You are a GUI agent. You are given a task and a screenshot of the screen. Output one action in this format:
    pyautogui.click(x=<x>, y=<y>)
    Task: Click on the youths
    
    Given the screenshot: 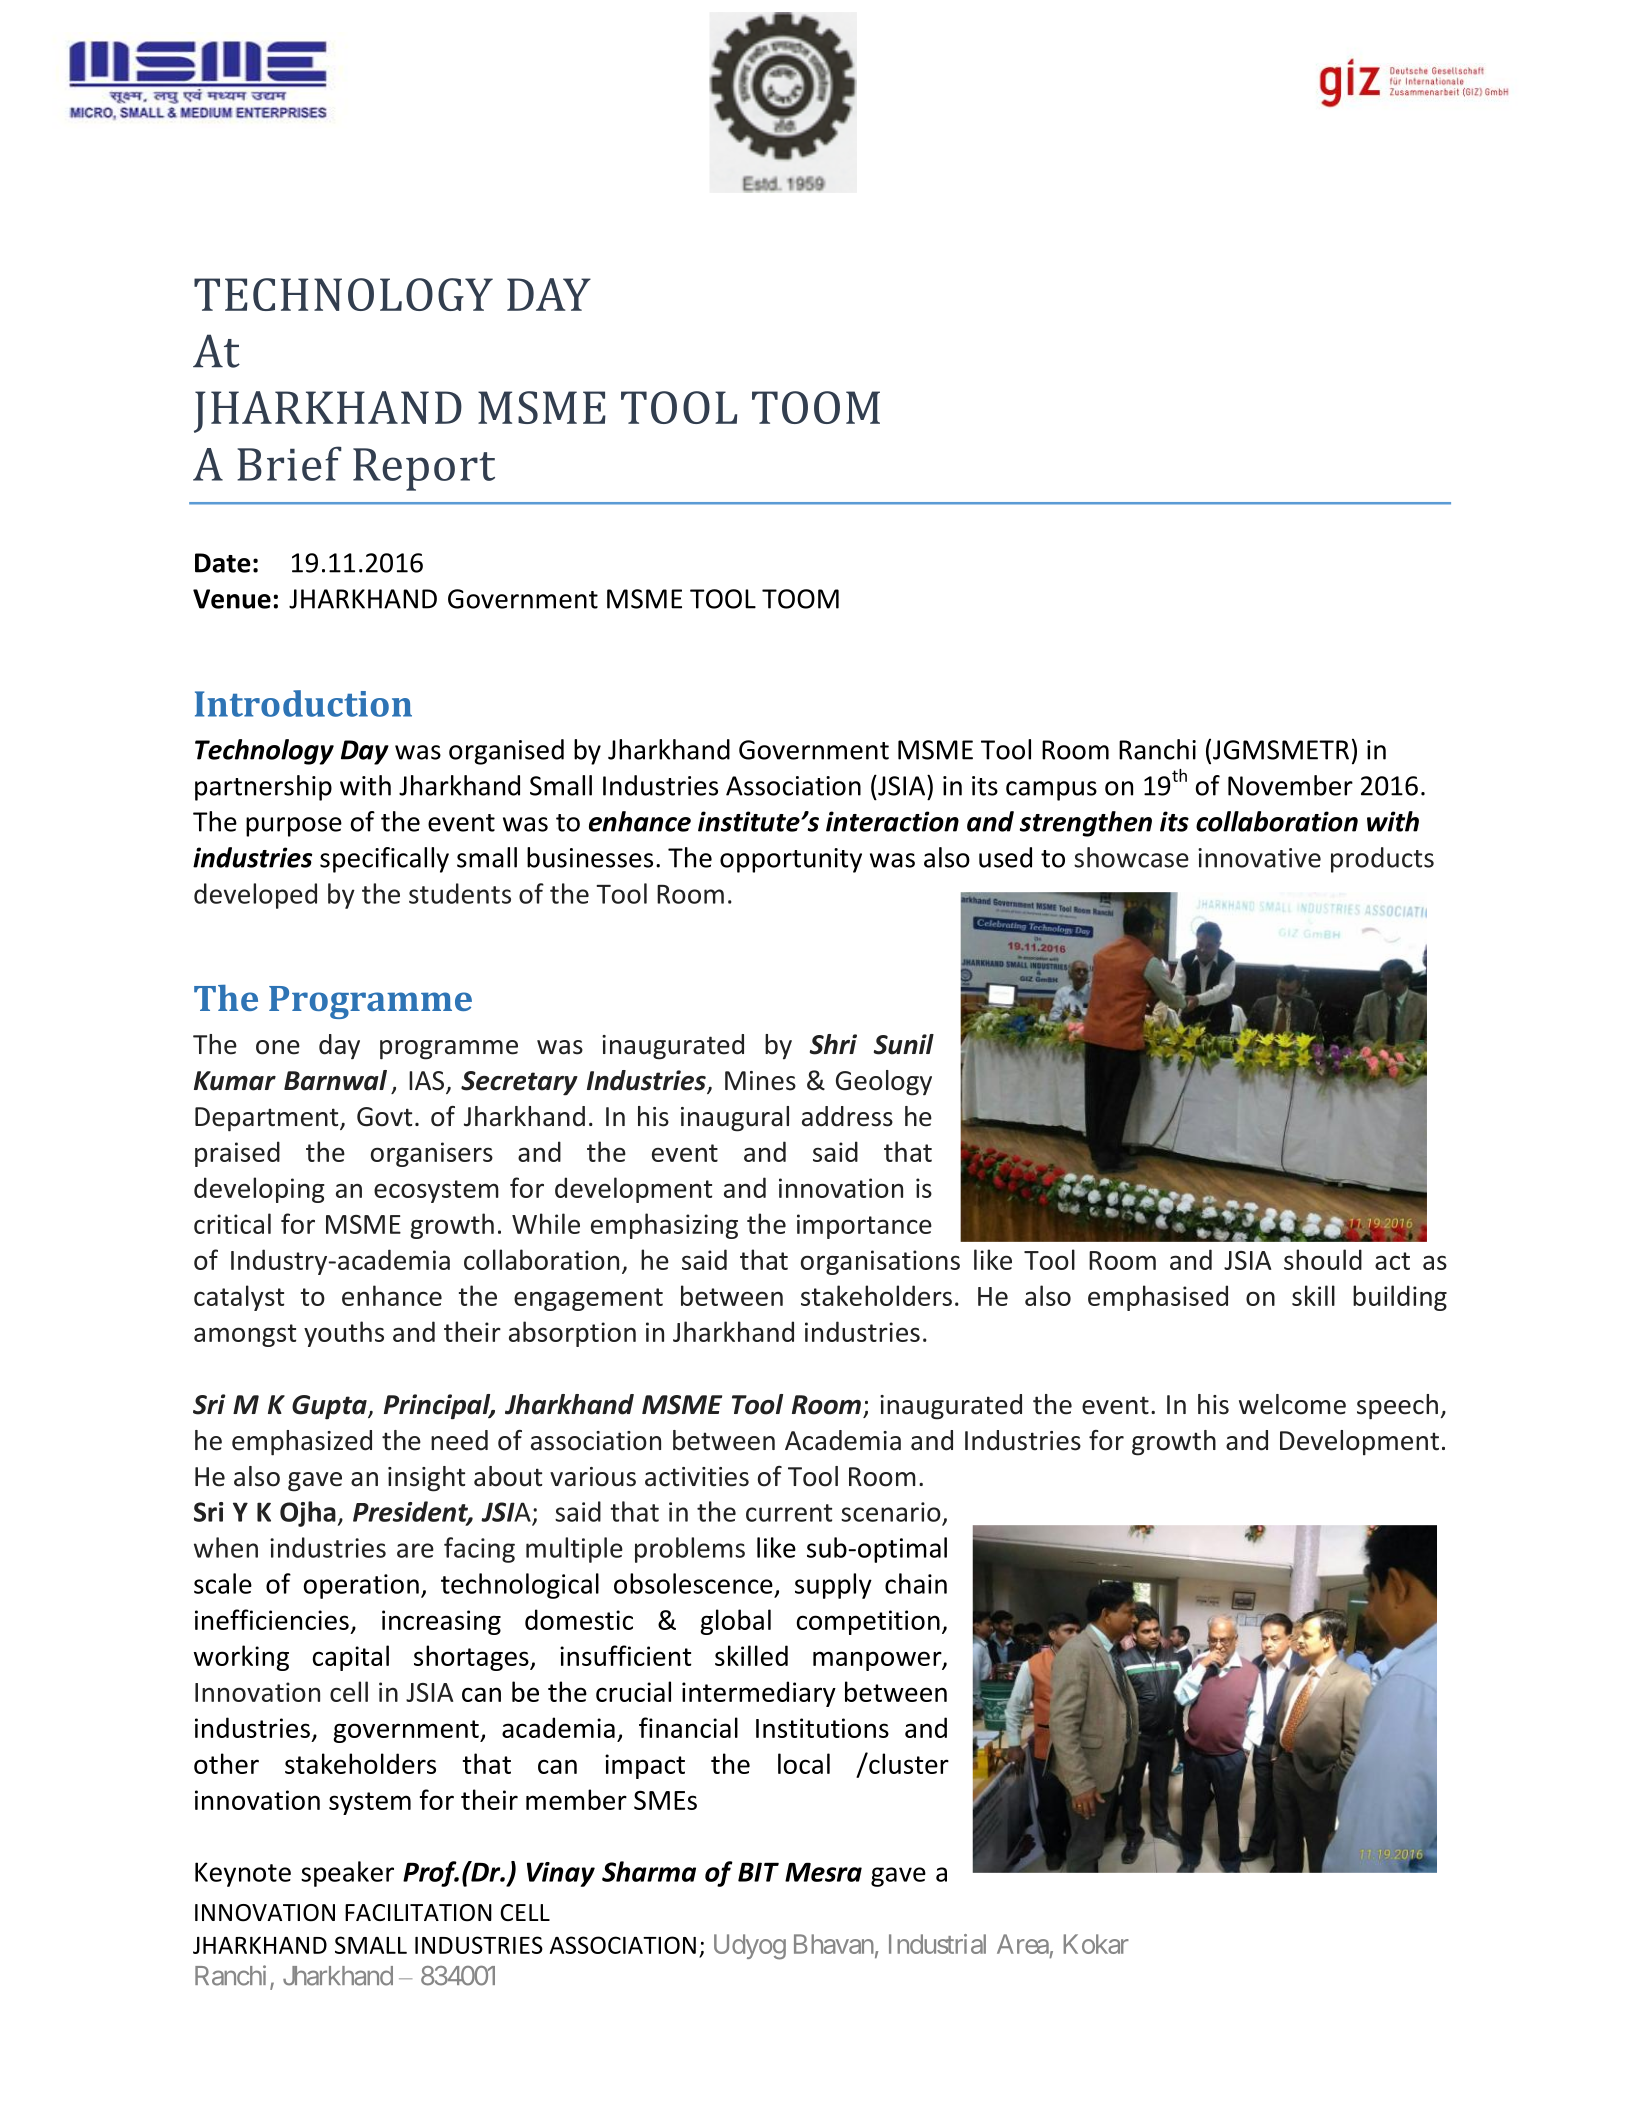 What is the action you would take?
    pyautogui.click(x=344, y=1334)
